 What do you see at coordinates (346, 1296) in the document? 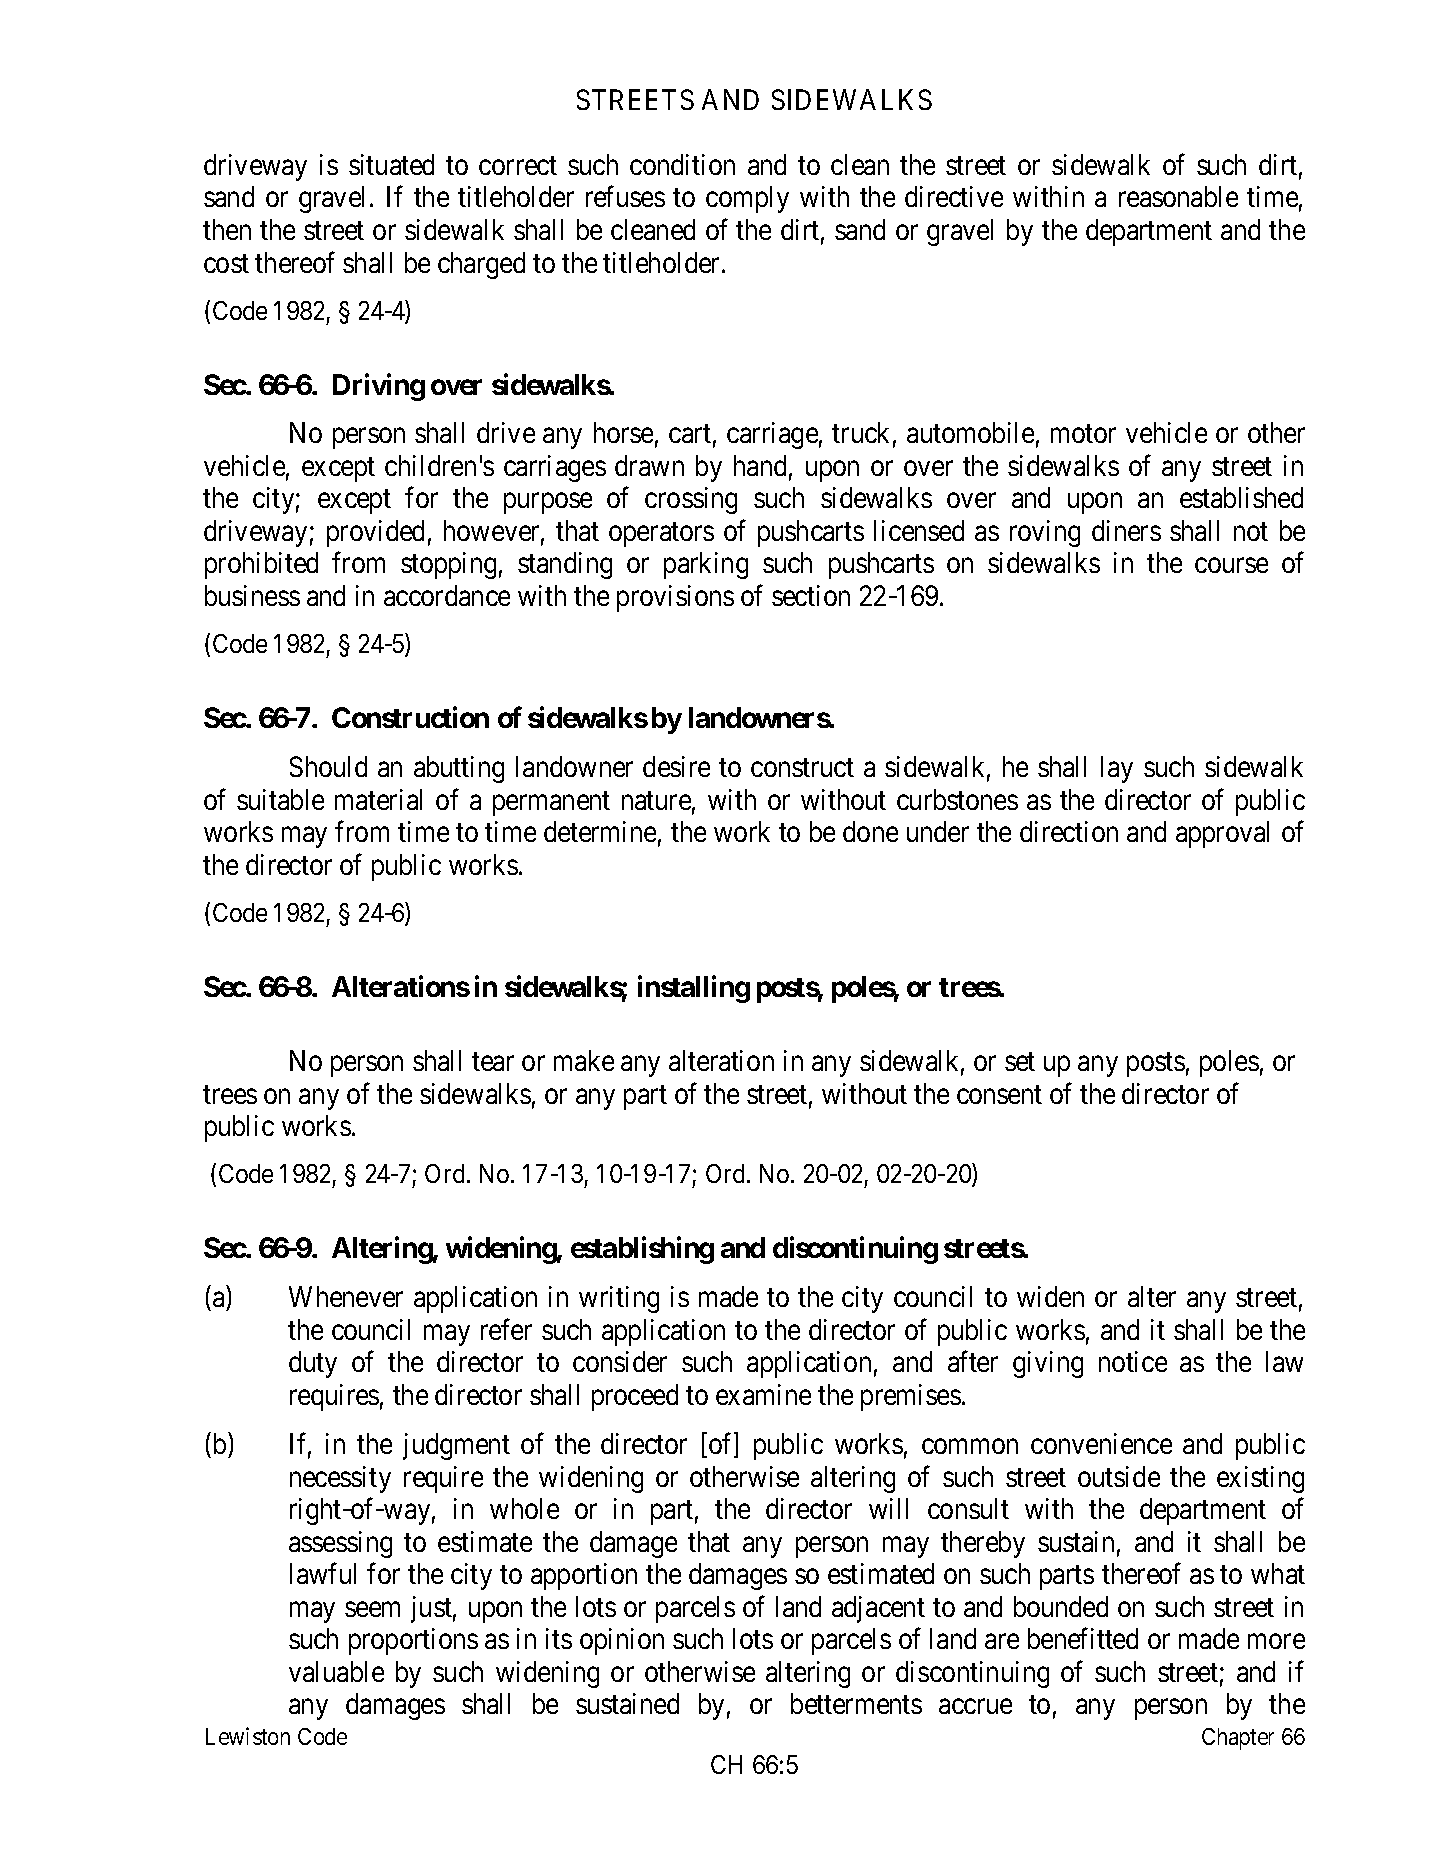
I see `Whenever` at bounding box center [346, 1296].
